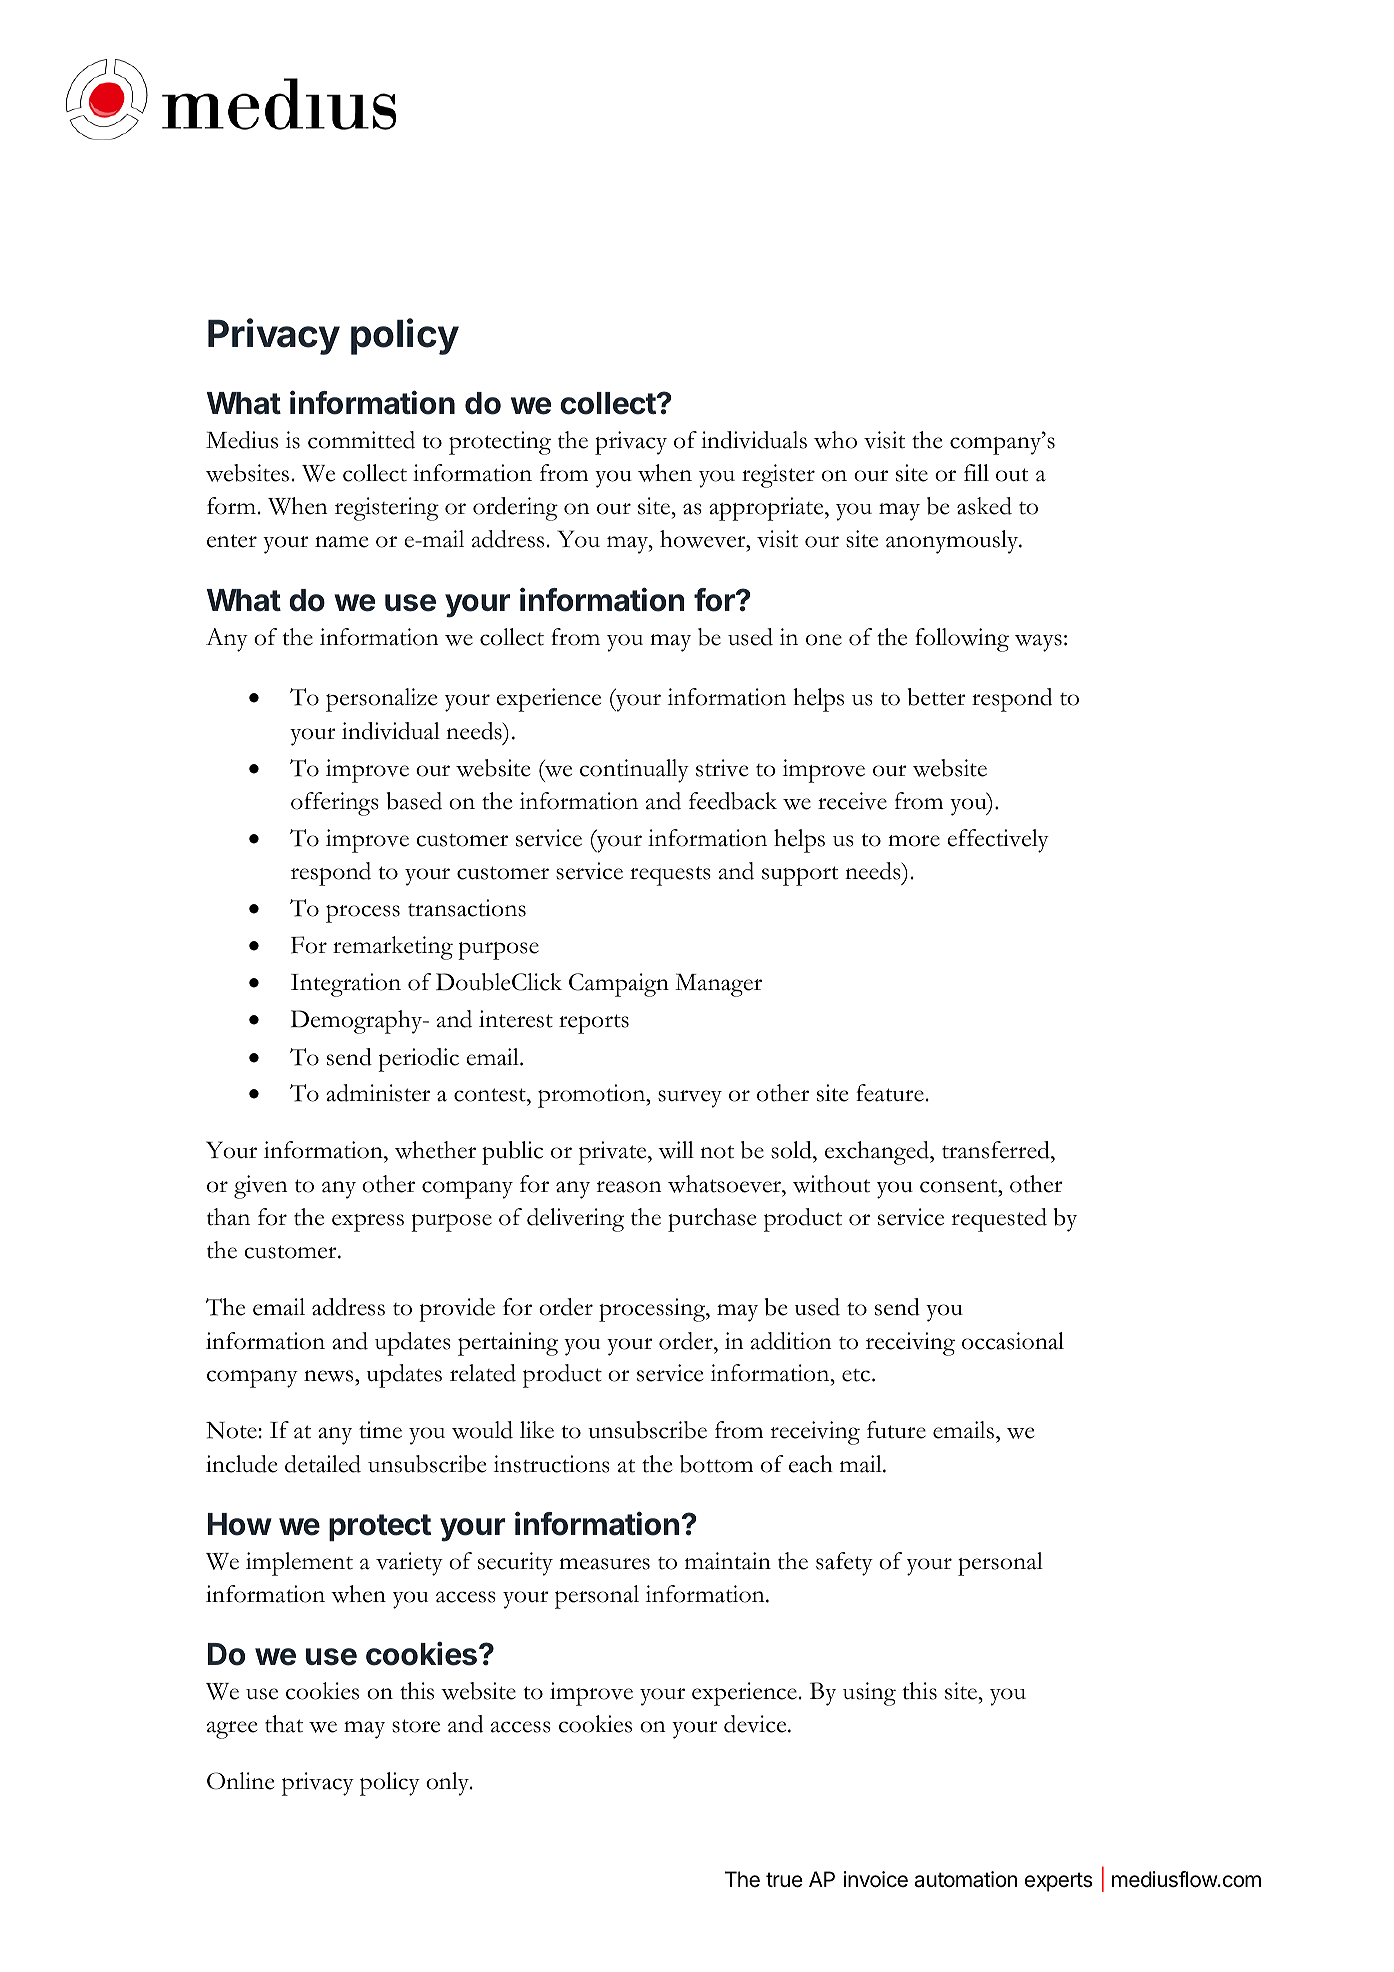 This screenshot has width=1394, height=1972. What do you see at coordinates (361, 440) in the screenshot?
I see `committed` at bounding box center [361, 440].
